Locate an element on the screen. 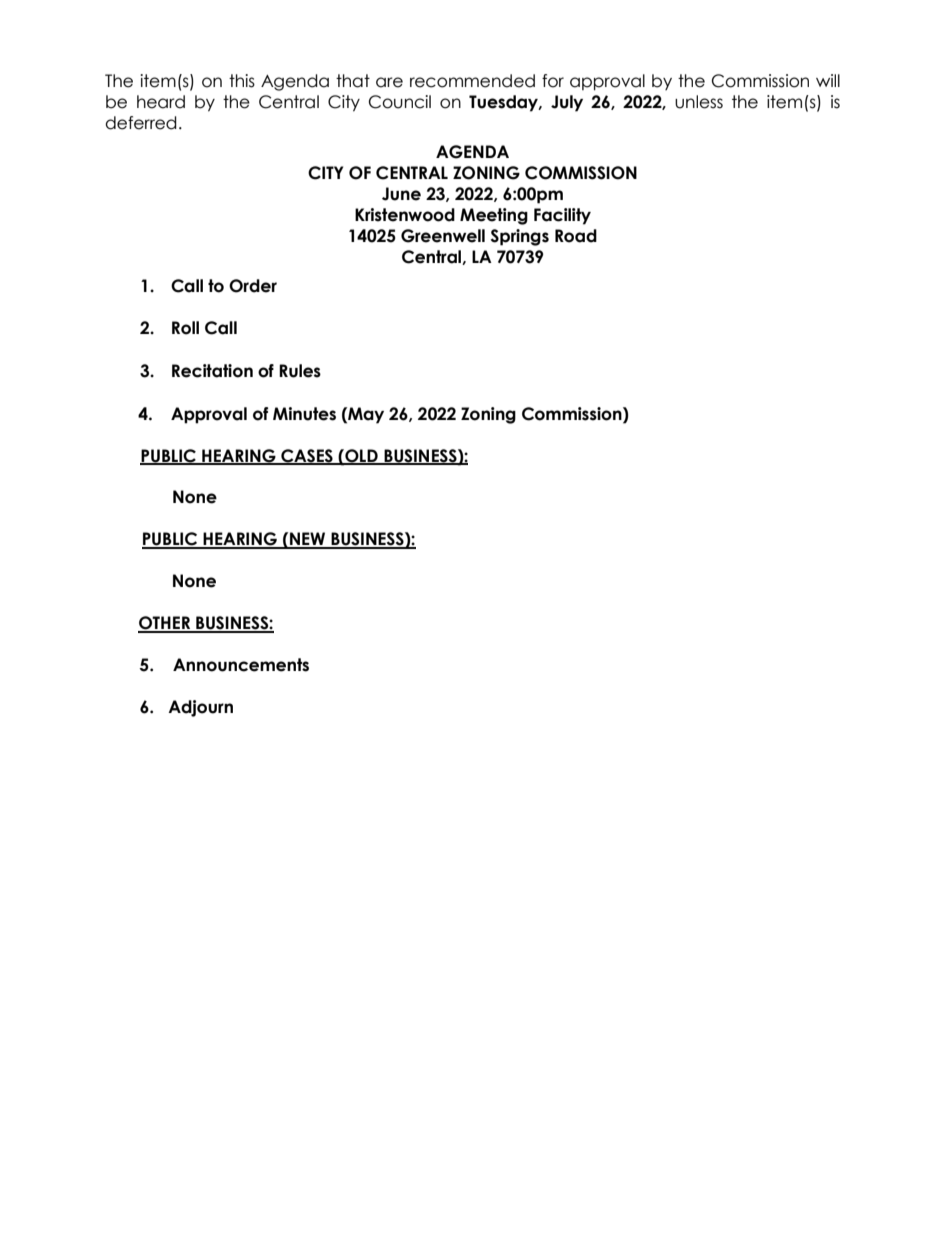  Springs is located at coordinates (520, 237).
